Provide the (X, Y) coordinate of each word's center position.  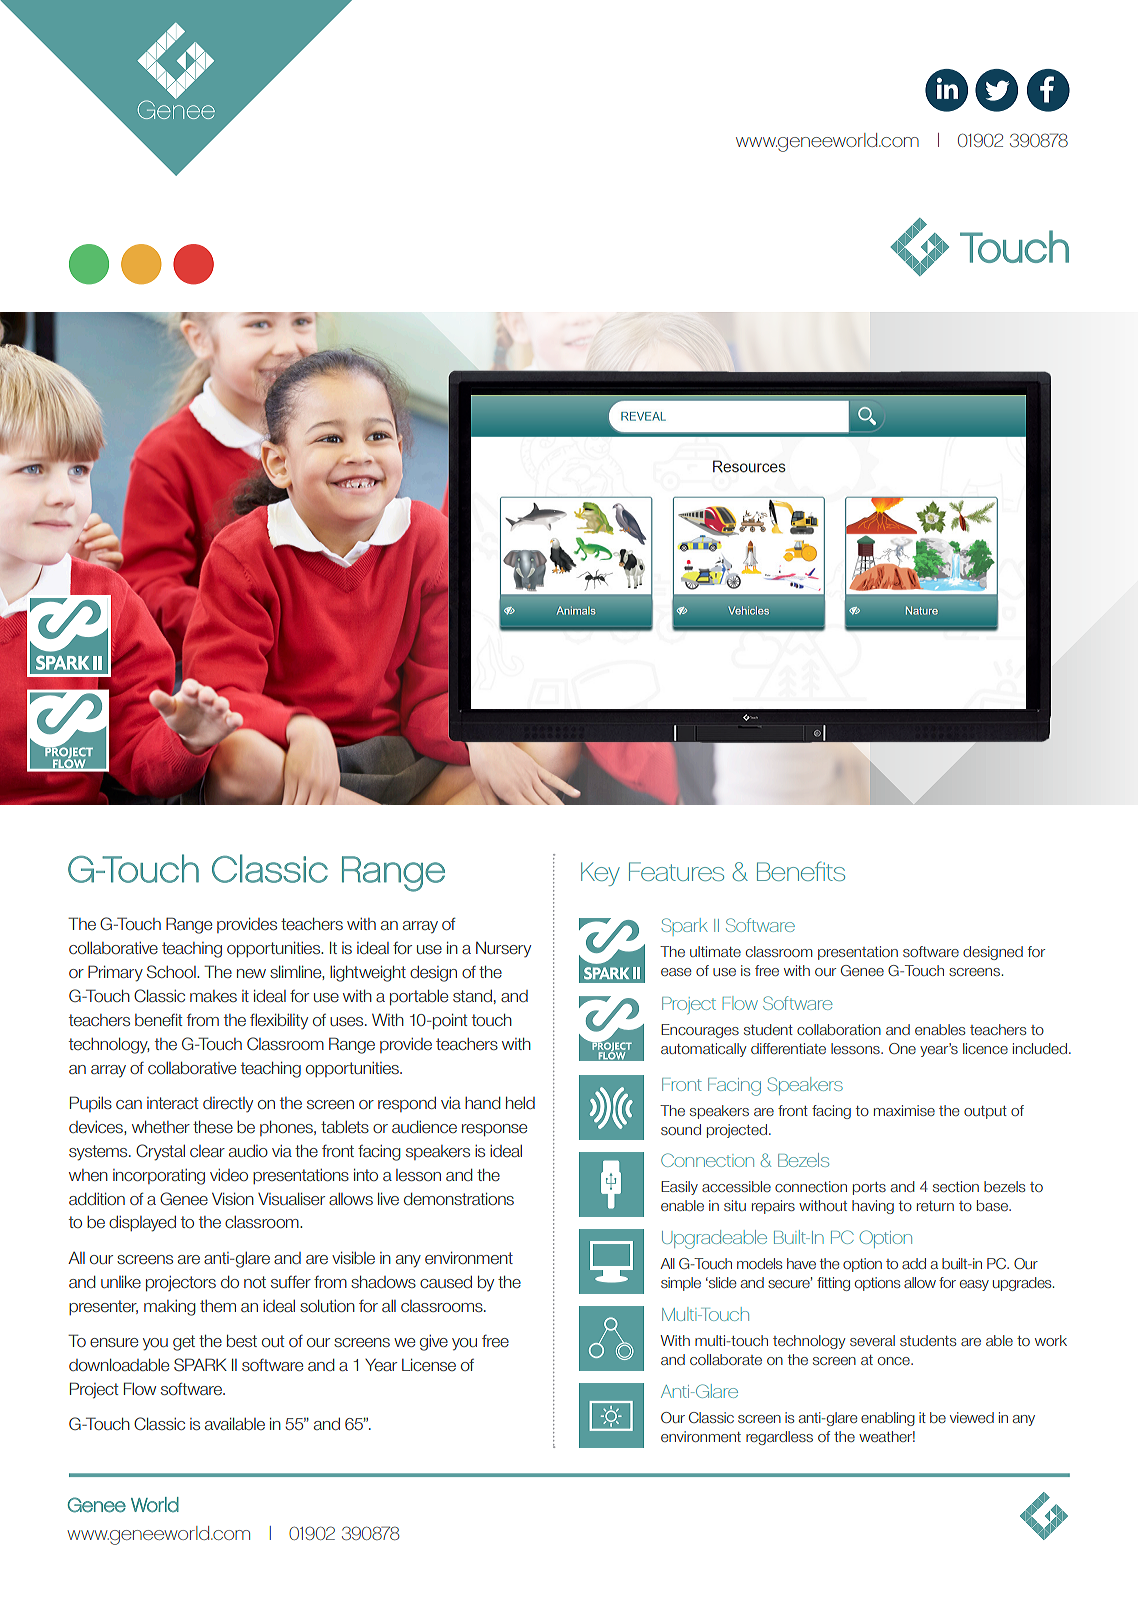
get (184, 1343)
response (494, 1130)
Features (676, 871)
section (956, 1186)
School (172, 971)
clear (207, 1151)
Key (600, 874)
